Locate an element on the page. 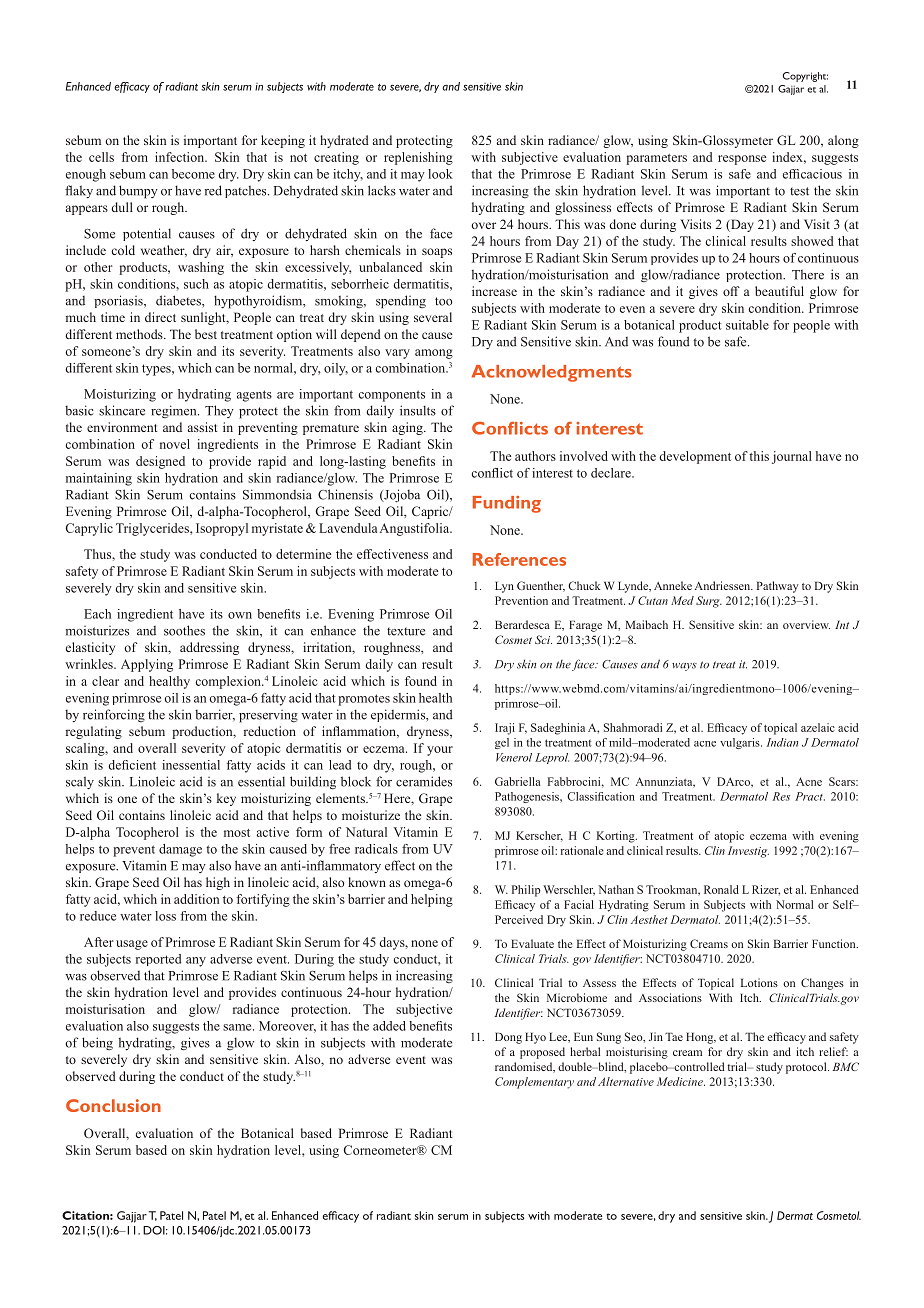  Dong is located at coordinates (508, 1038).
